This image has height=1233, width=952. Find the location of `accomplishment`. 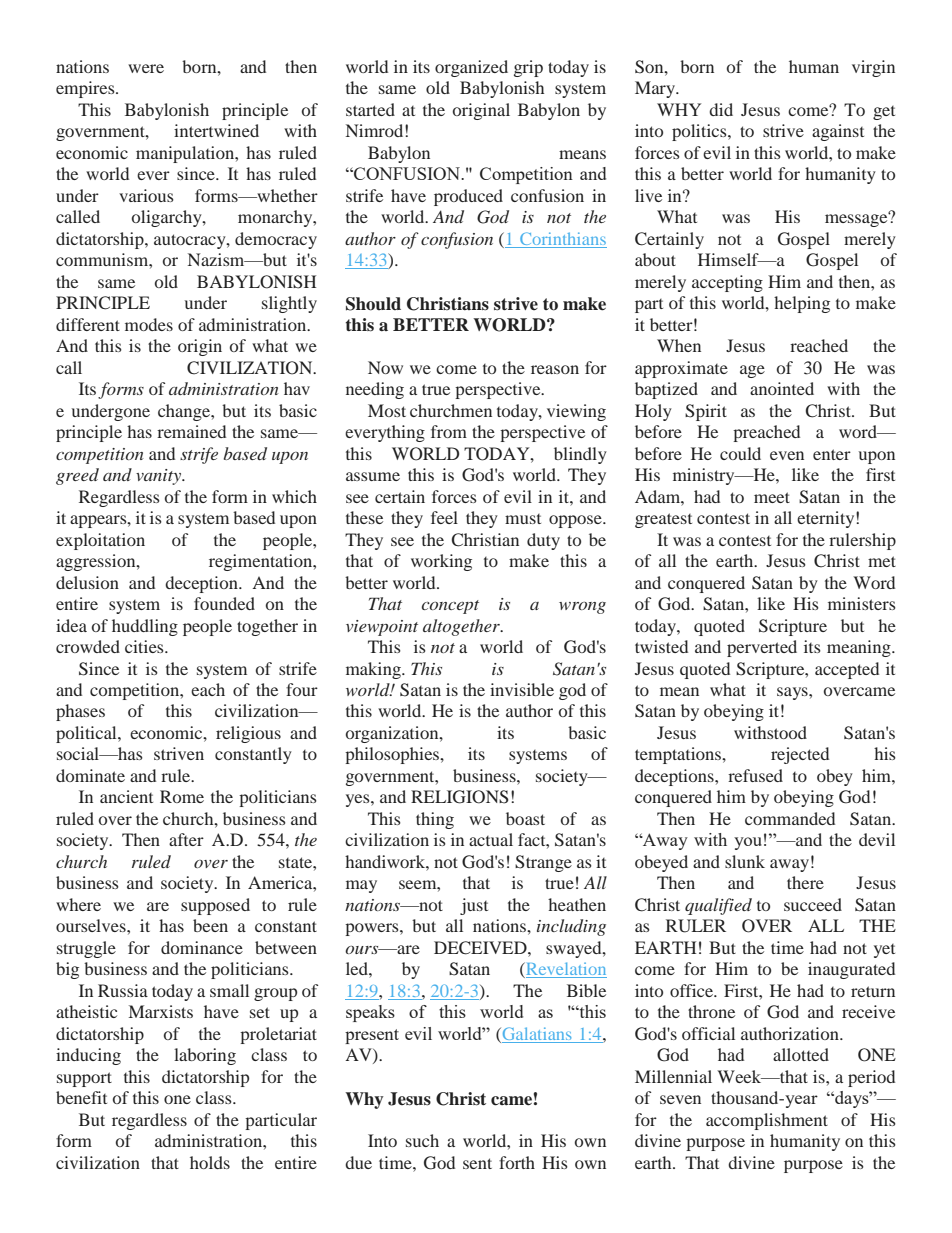

accomplishment is located at coordinates (767, 1121).
